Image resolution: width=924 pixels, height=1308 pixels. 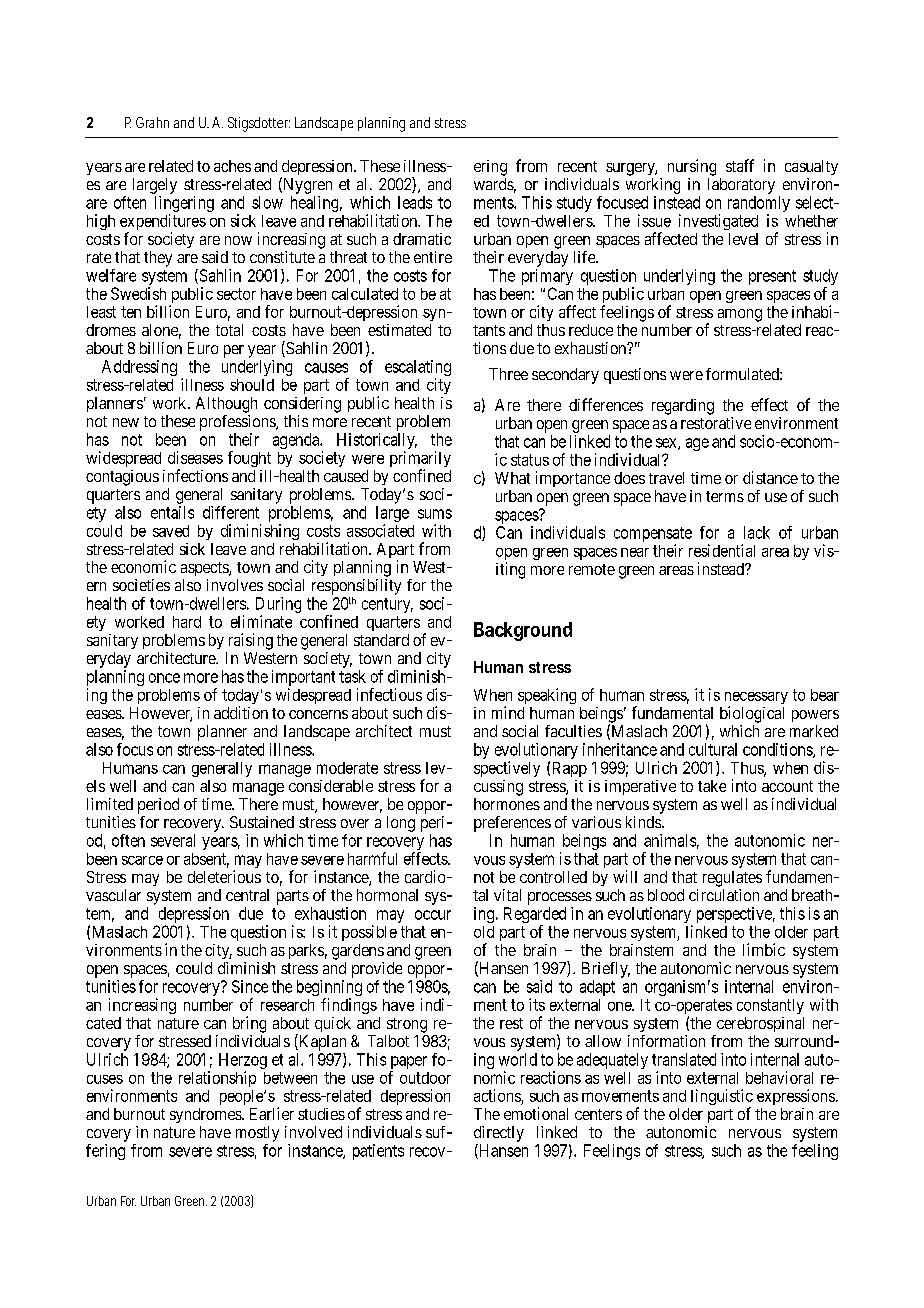 I want to click on entails, so click(x=172, y=512).
